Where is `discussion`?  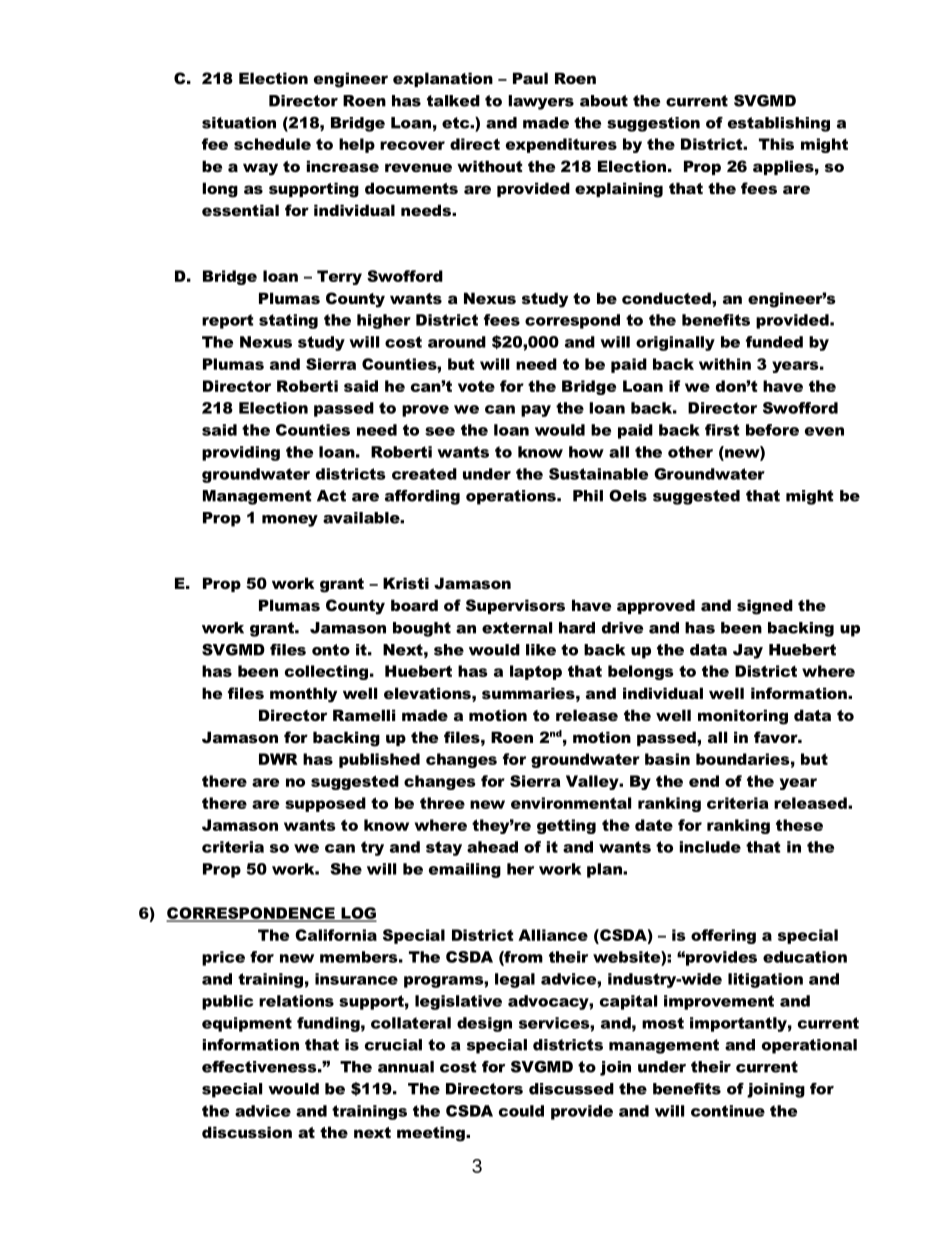
discussion is located at coordinates (247, 1132).
